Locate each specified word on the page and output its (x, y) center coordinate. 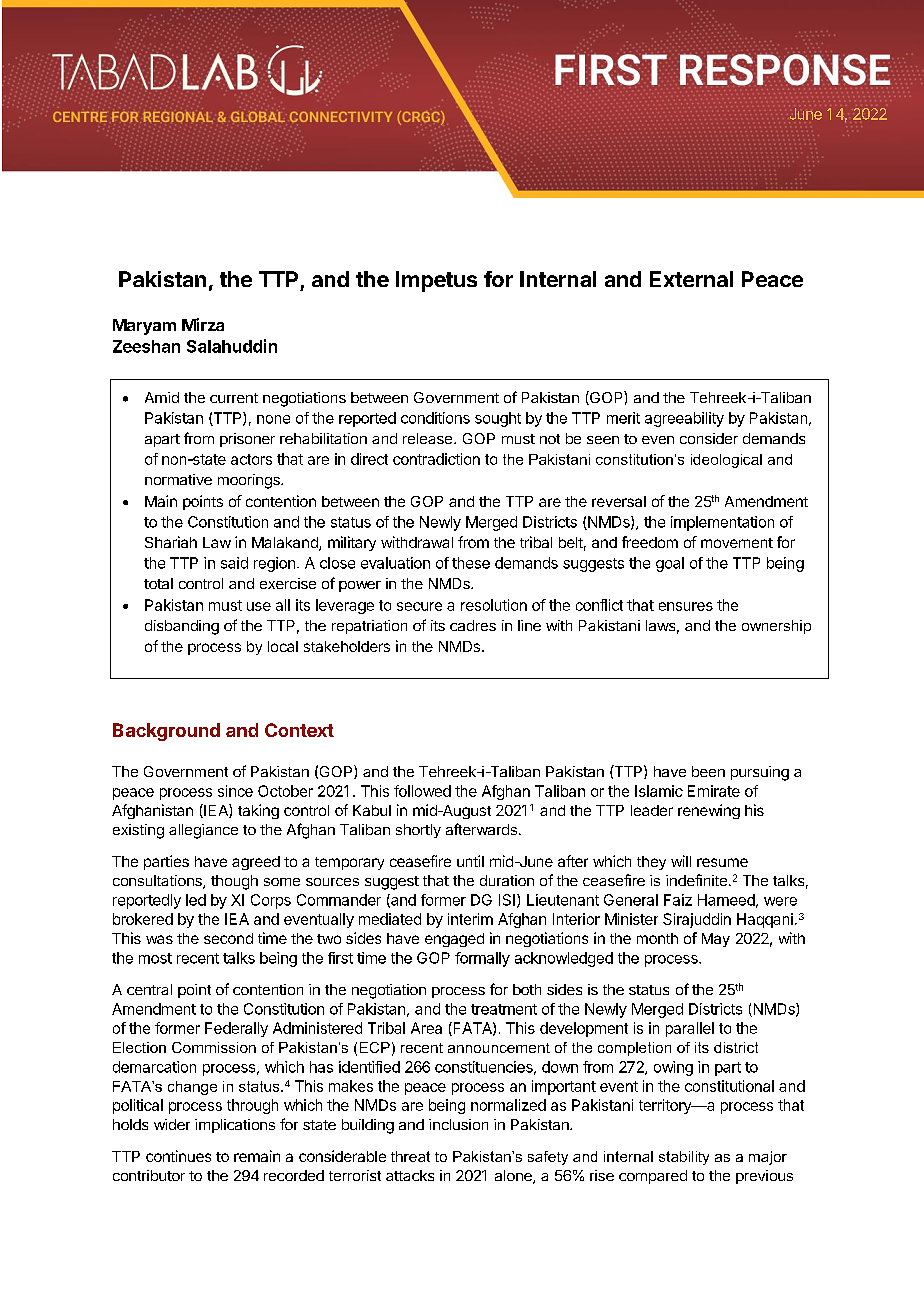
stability (684, 1158)
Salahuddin (232, 346)
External (691, 279)
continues (178, 1156)
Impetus (436, 281)
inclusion (458, 1124)
